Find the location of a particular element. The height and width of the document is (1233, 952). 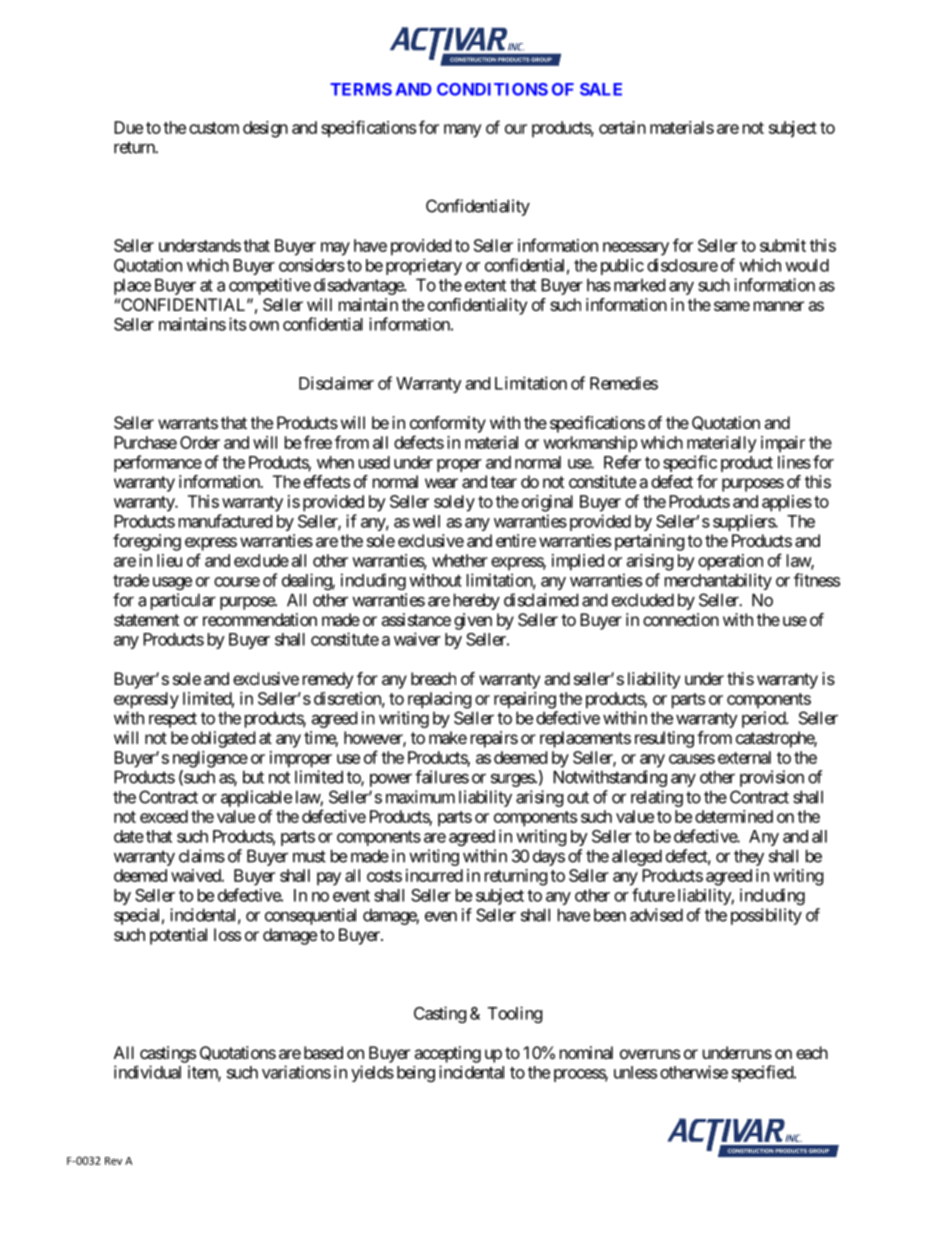

replacing is located at coordinates (440, 700).
